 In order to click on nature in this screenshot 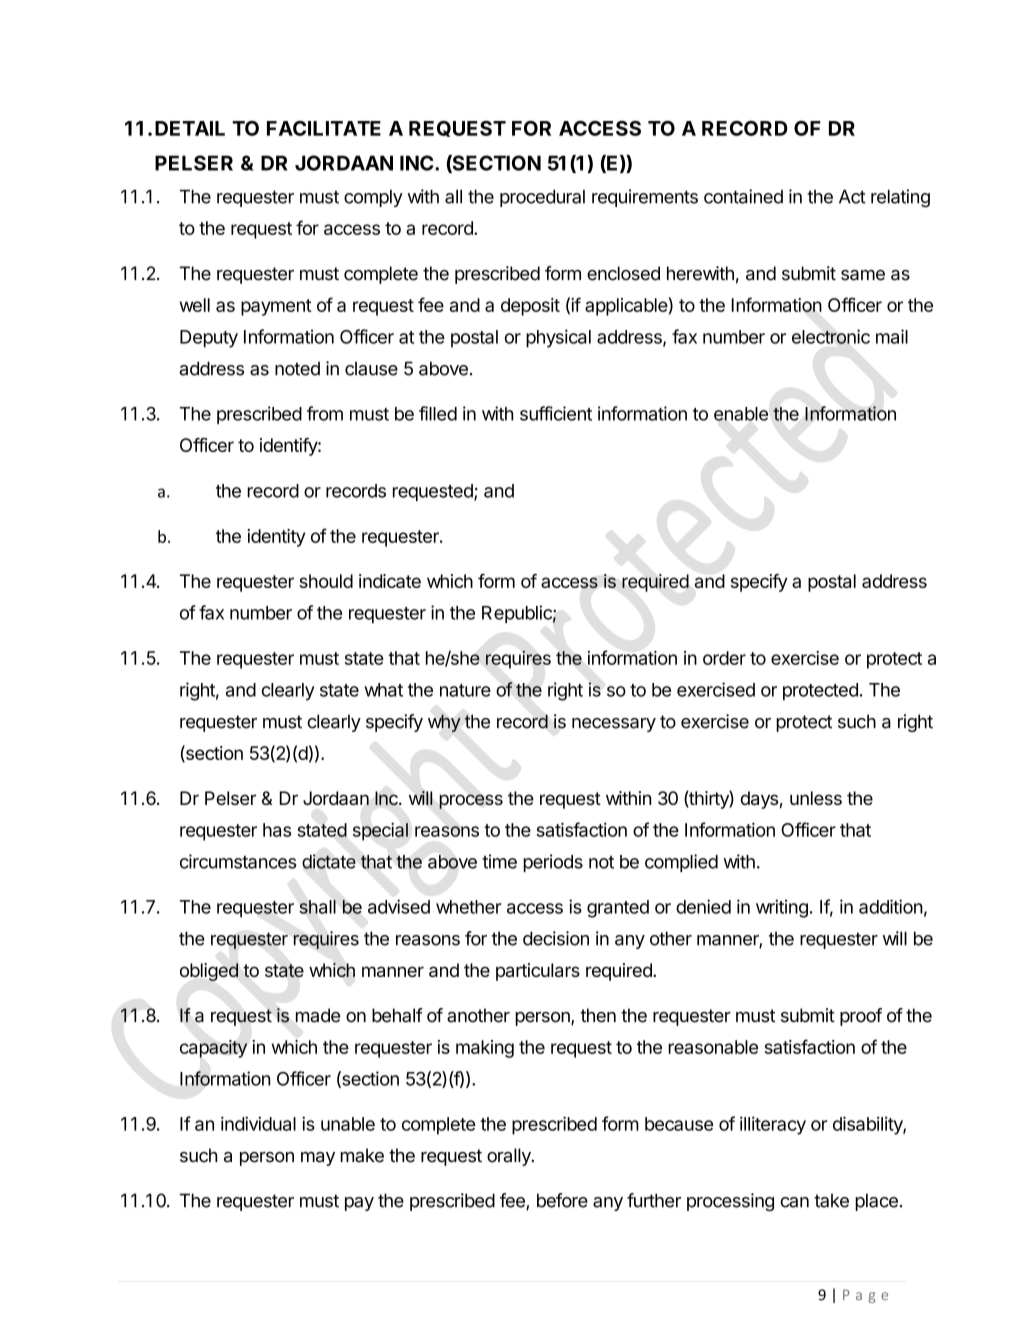, I will do `click(465, 690)`.
